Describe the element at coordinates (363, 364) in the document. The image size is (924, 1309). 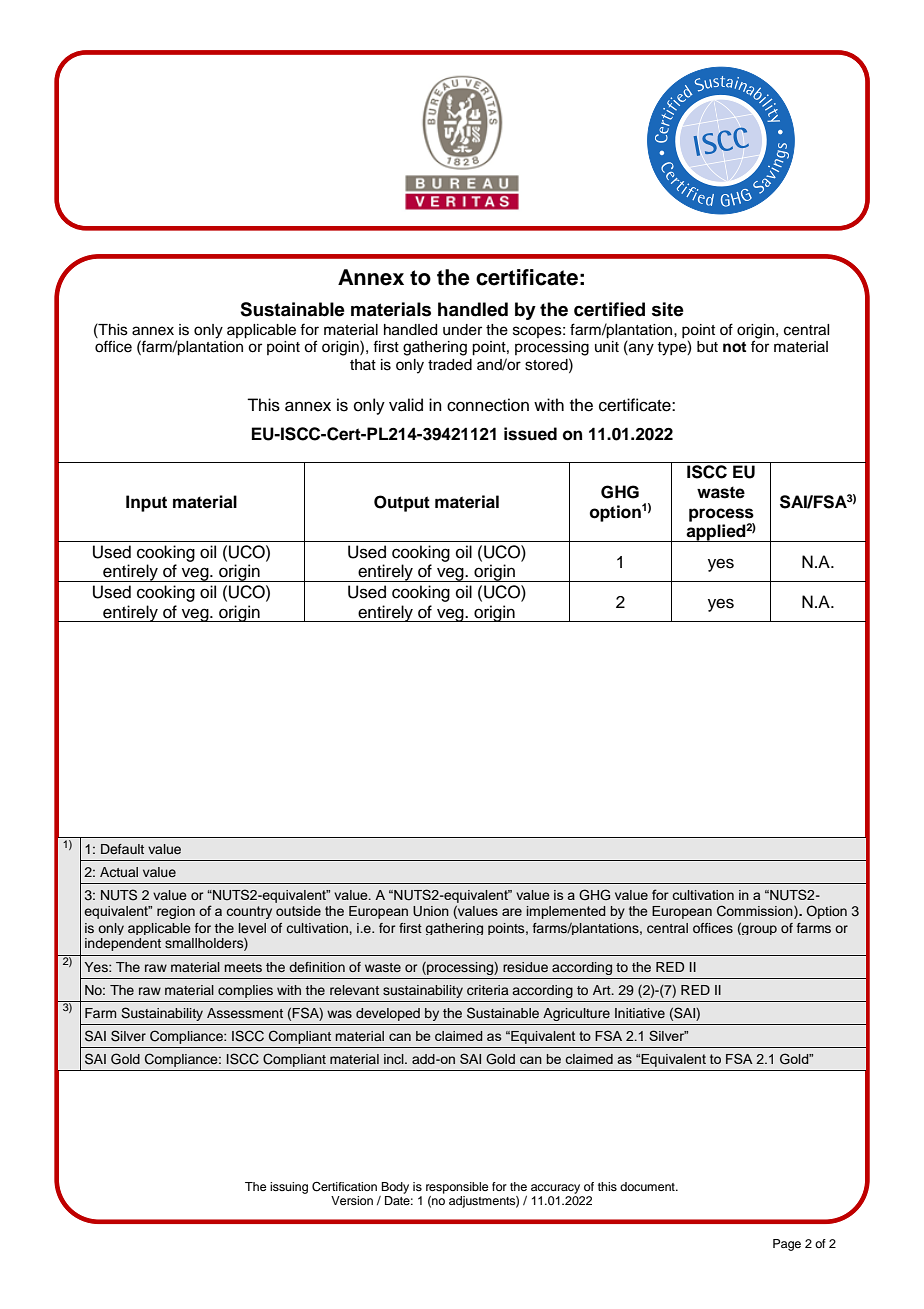
I see `that` at that location.
